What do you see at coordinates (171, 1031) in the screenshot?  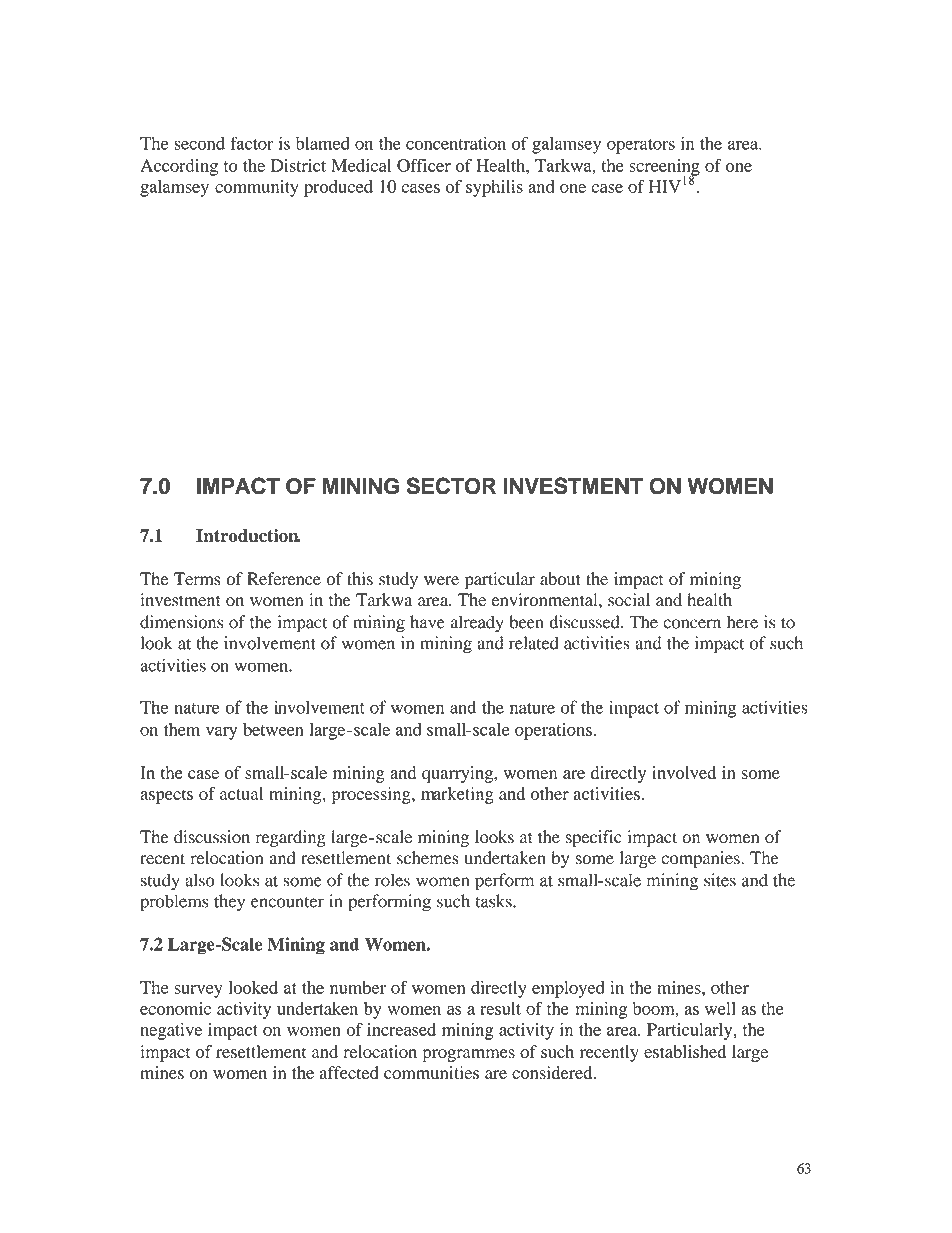 I see `negative` at bounding box center [171, 1031].
